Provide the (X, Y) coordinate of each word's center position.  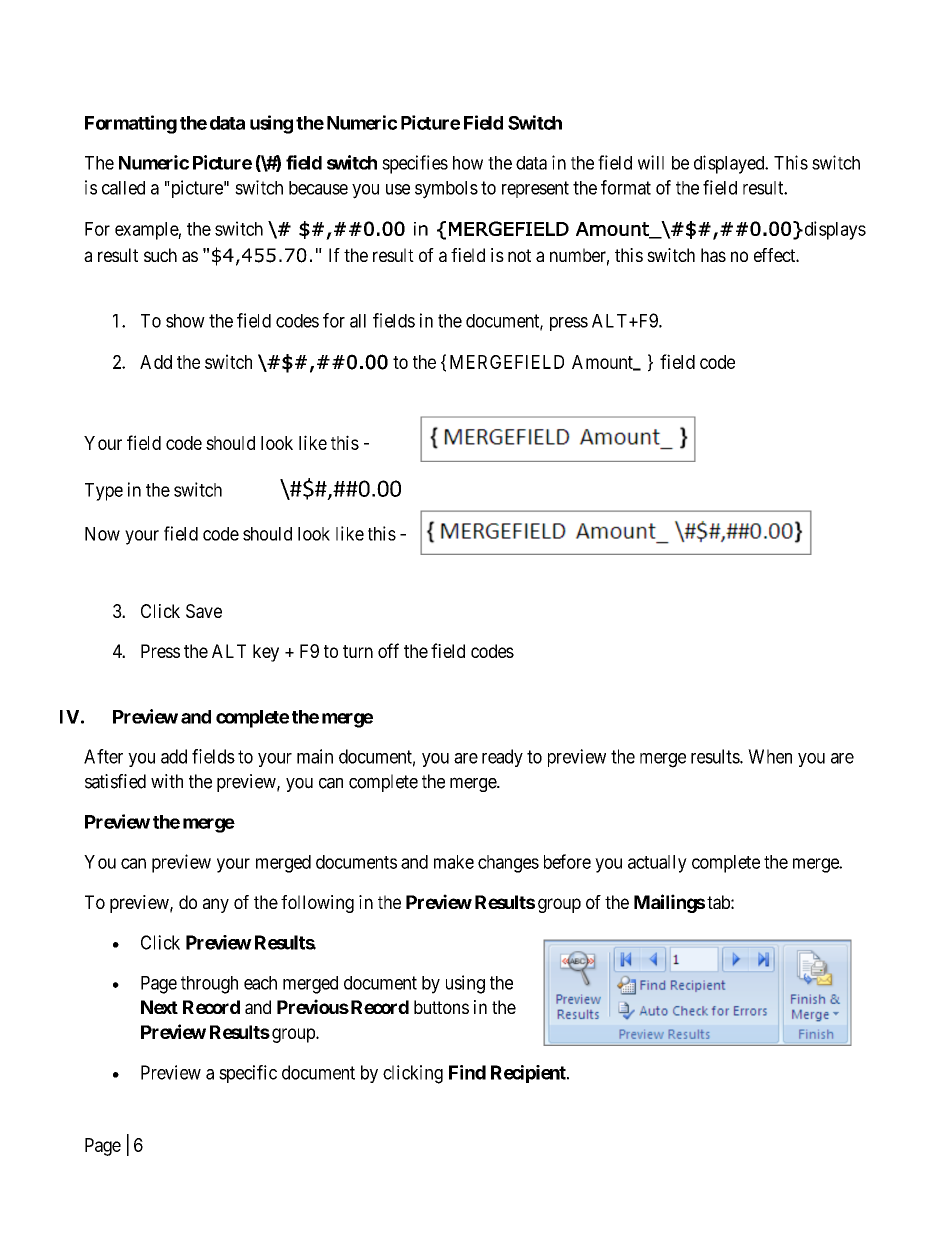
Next (159, 1007)
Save (204, 611)
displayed (730, 164)
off (388, 650)
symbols (446, 190)
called (123, 188)
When (770, 756)
